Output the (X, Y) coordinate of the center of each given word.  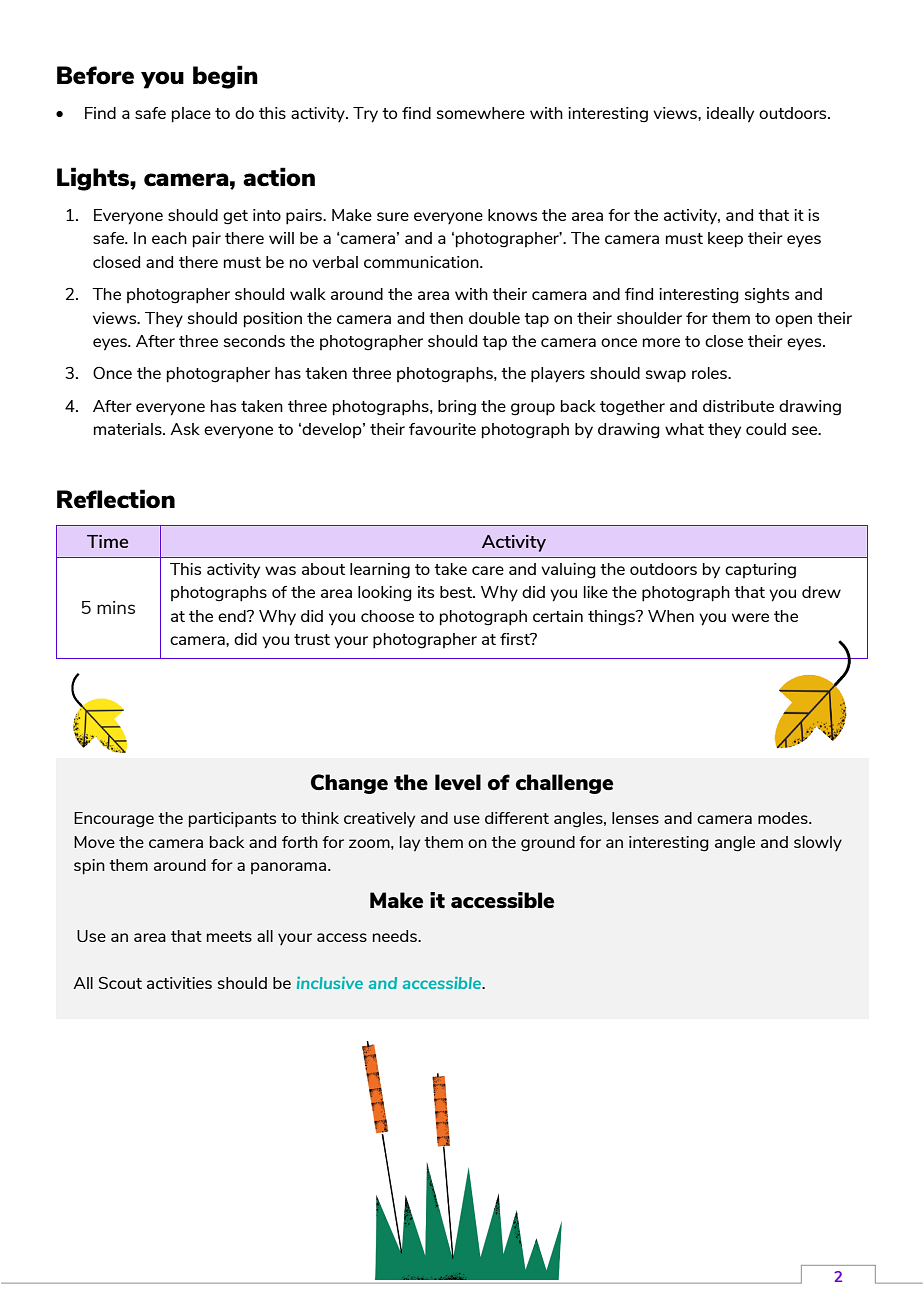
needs (396, 936)
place (191, 115)
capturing (760, 571)
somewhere (481, 113)
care (488, 570)
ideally (730, 115)
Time (107, 541)
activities (179, 983)
